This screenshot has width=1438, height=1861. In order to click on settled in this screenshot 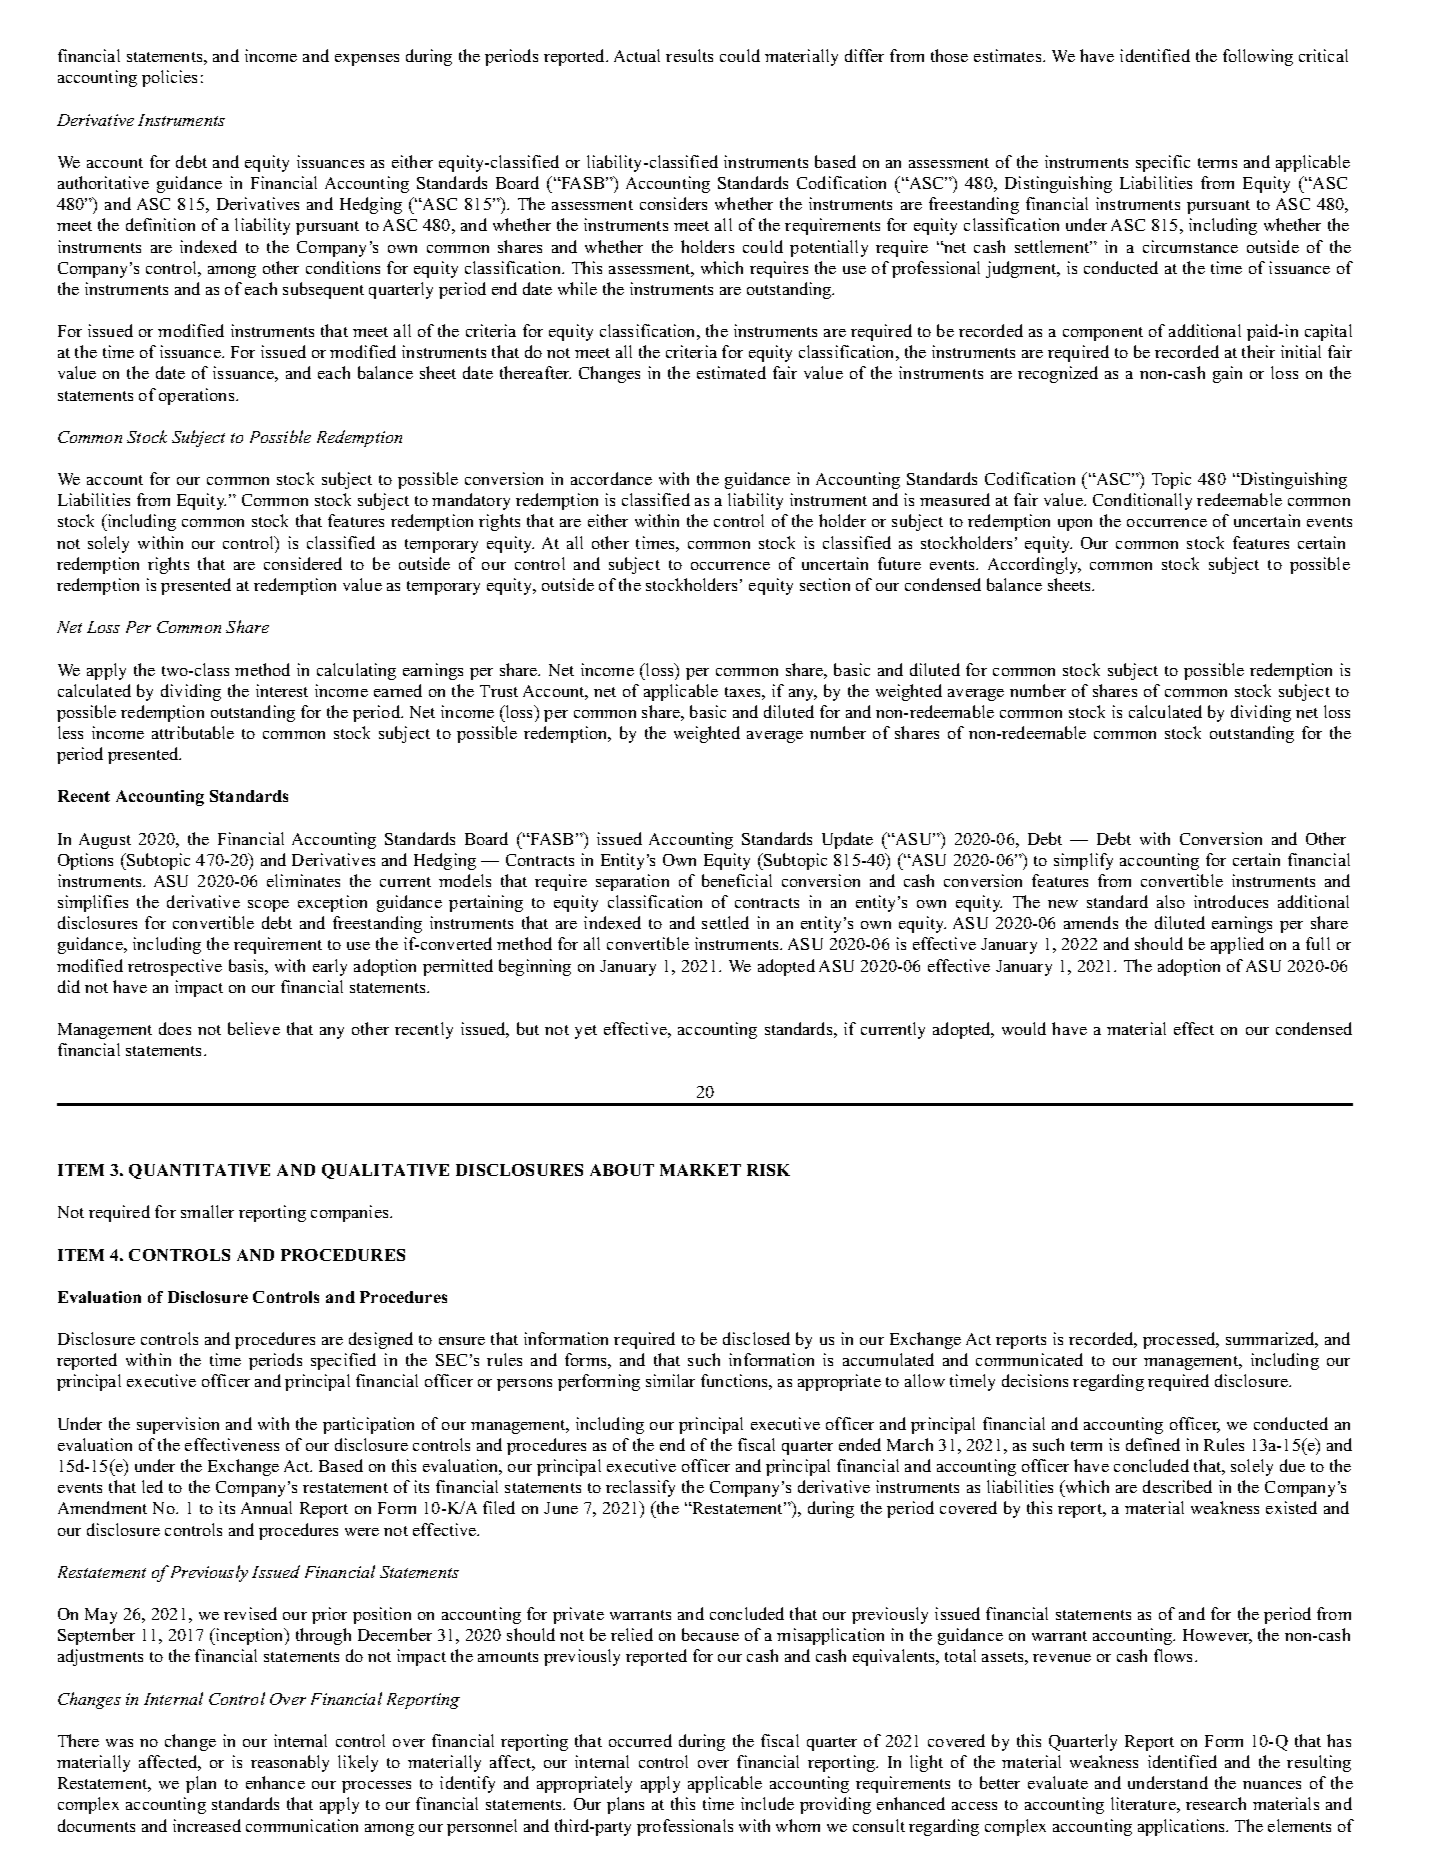, I will do `click(725, 922)`.
